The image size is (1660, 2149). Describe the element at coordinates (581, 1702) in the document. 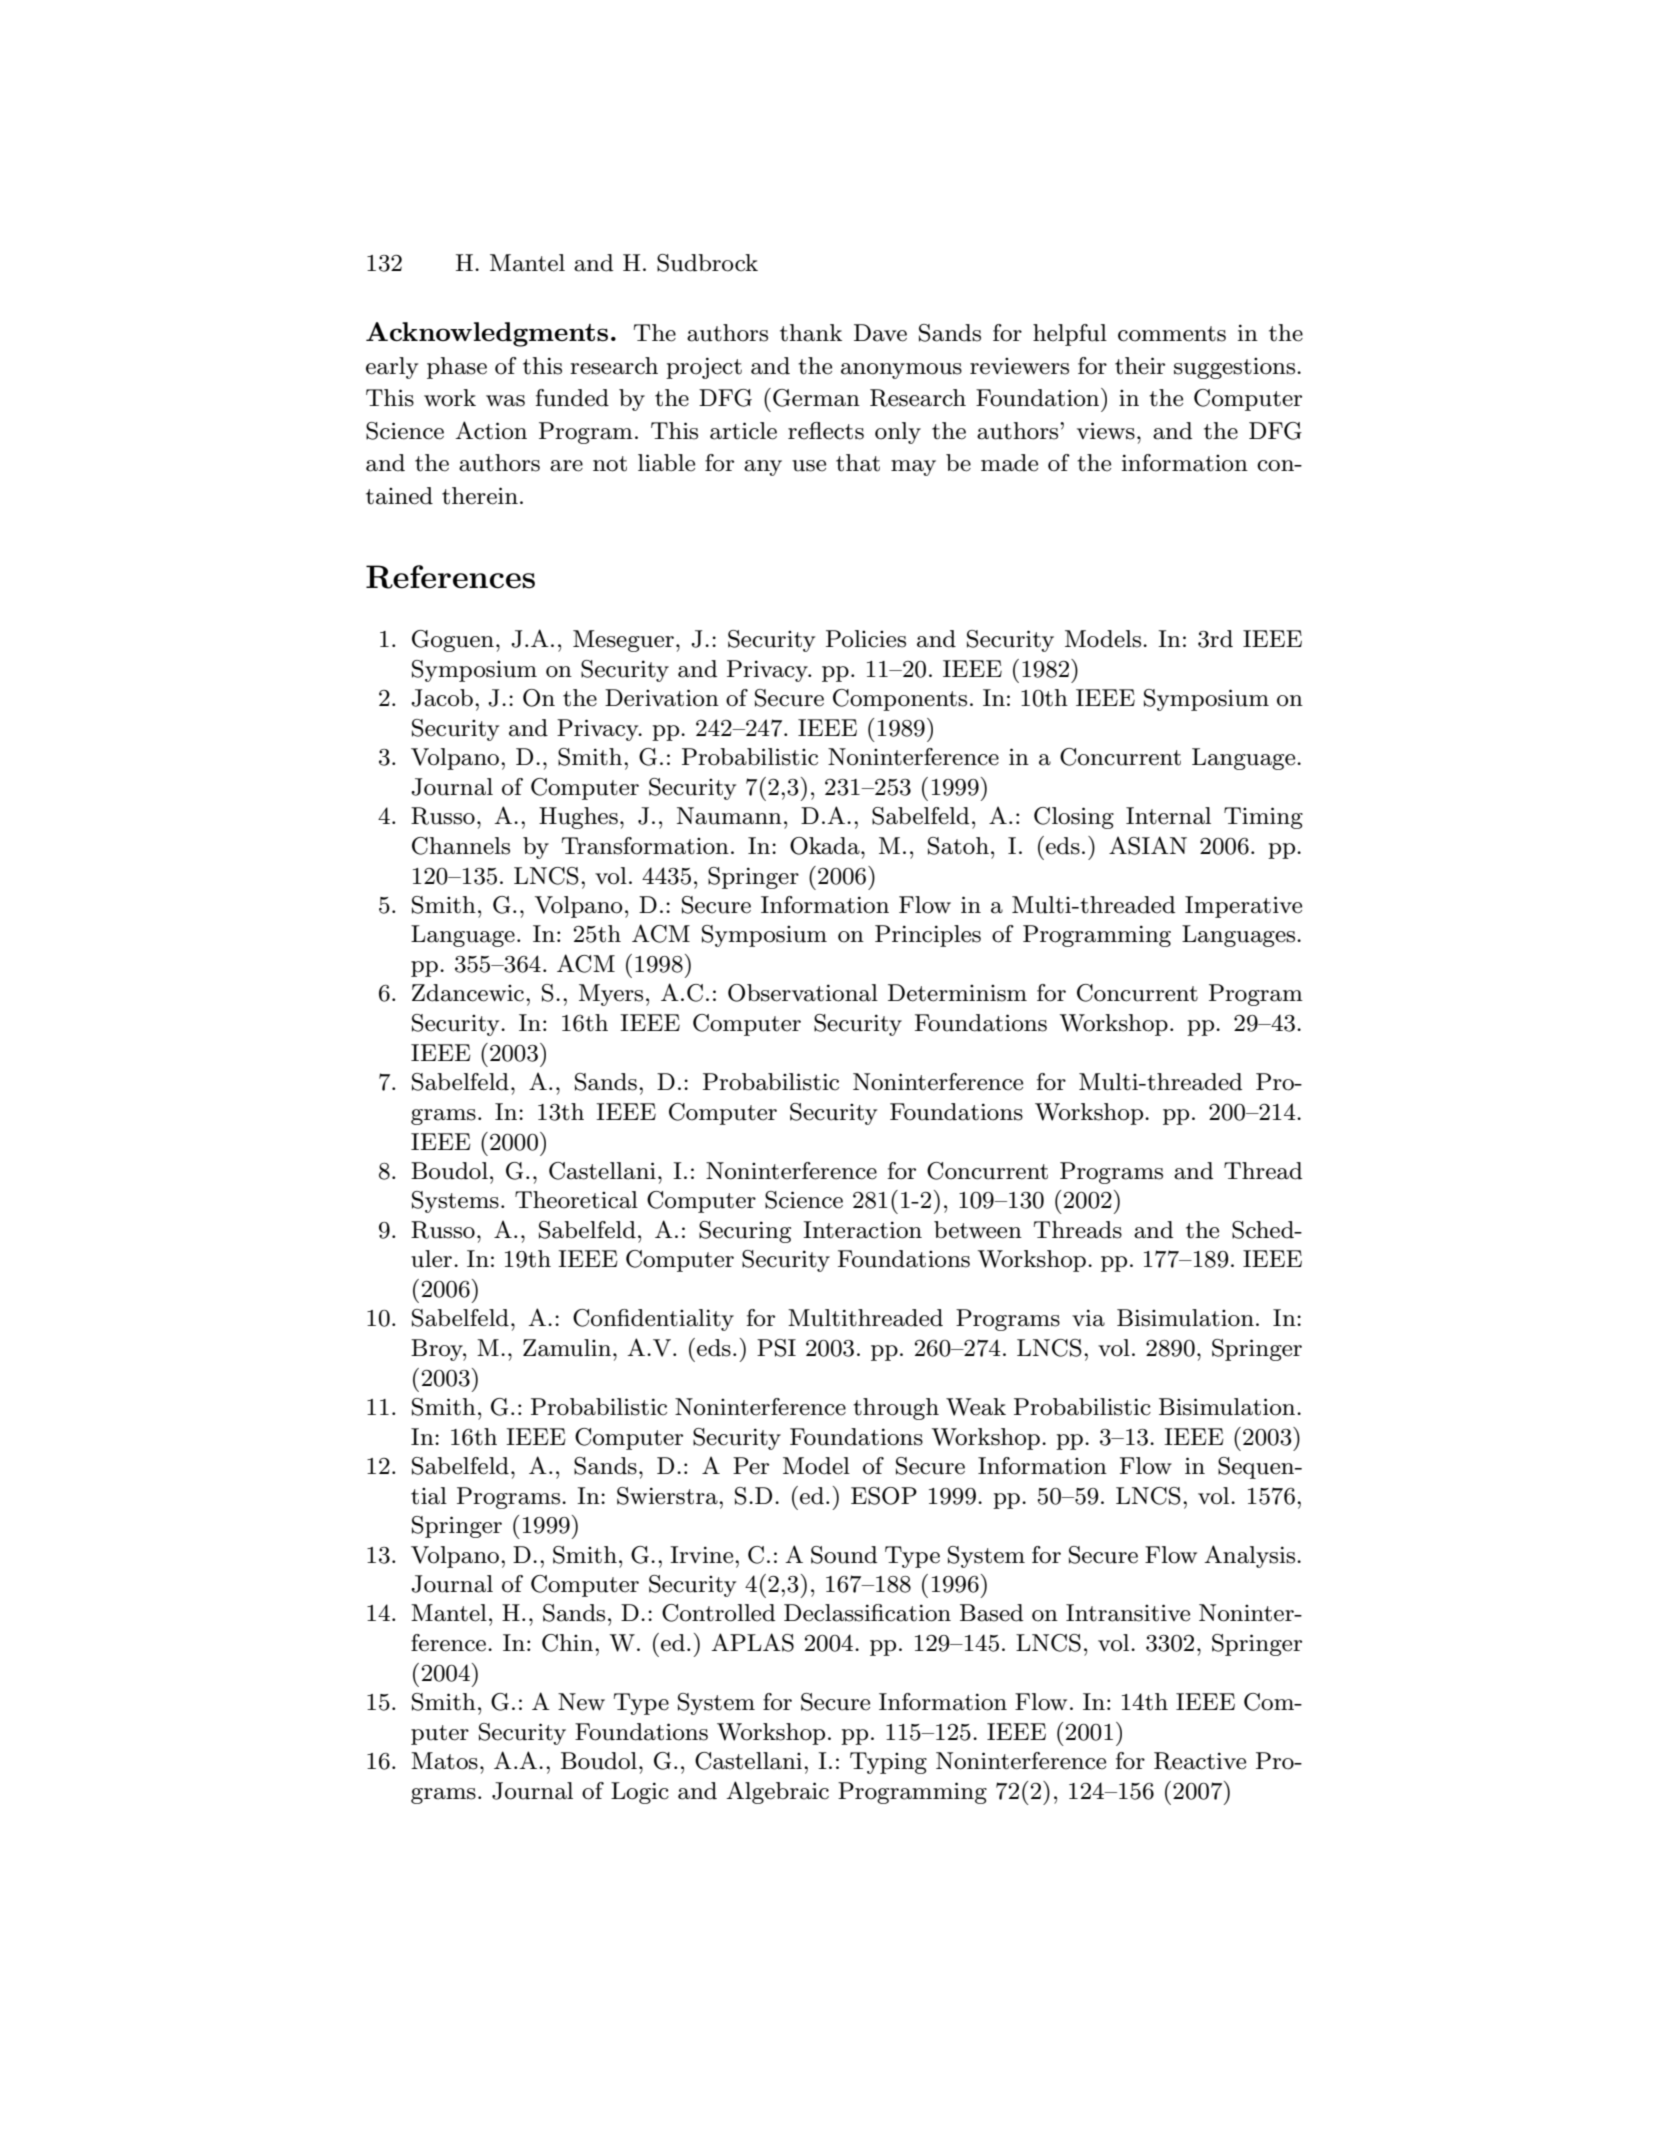

I see `New` at that location.
